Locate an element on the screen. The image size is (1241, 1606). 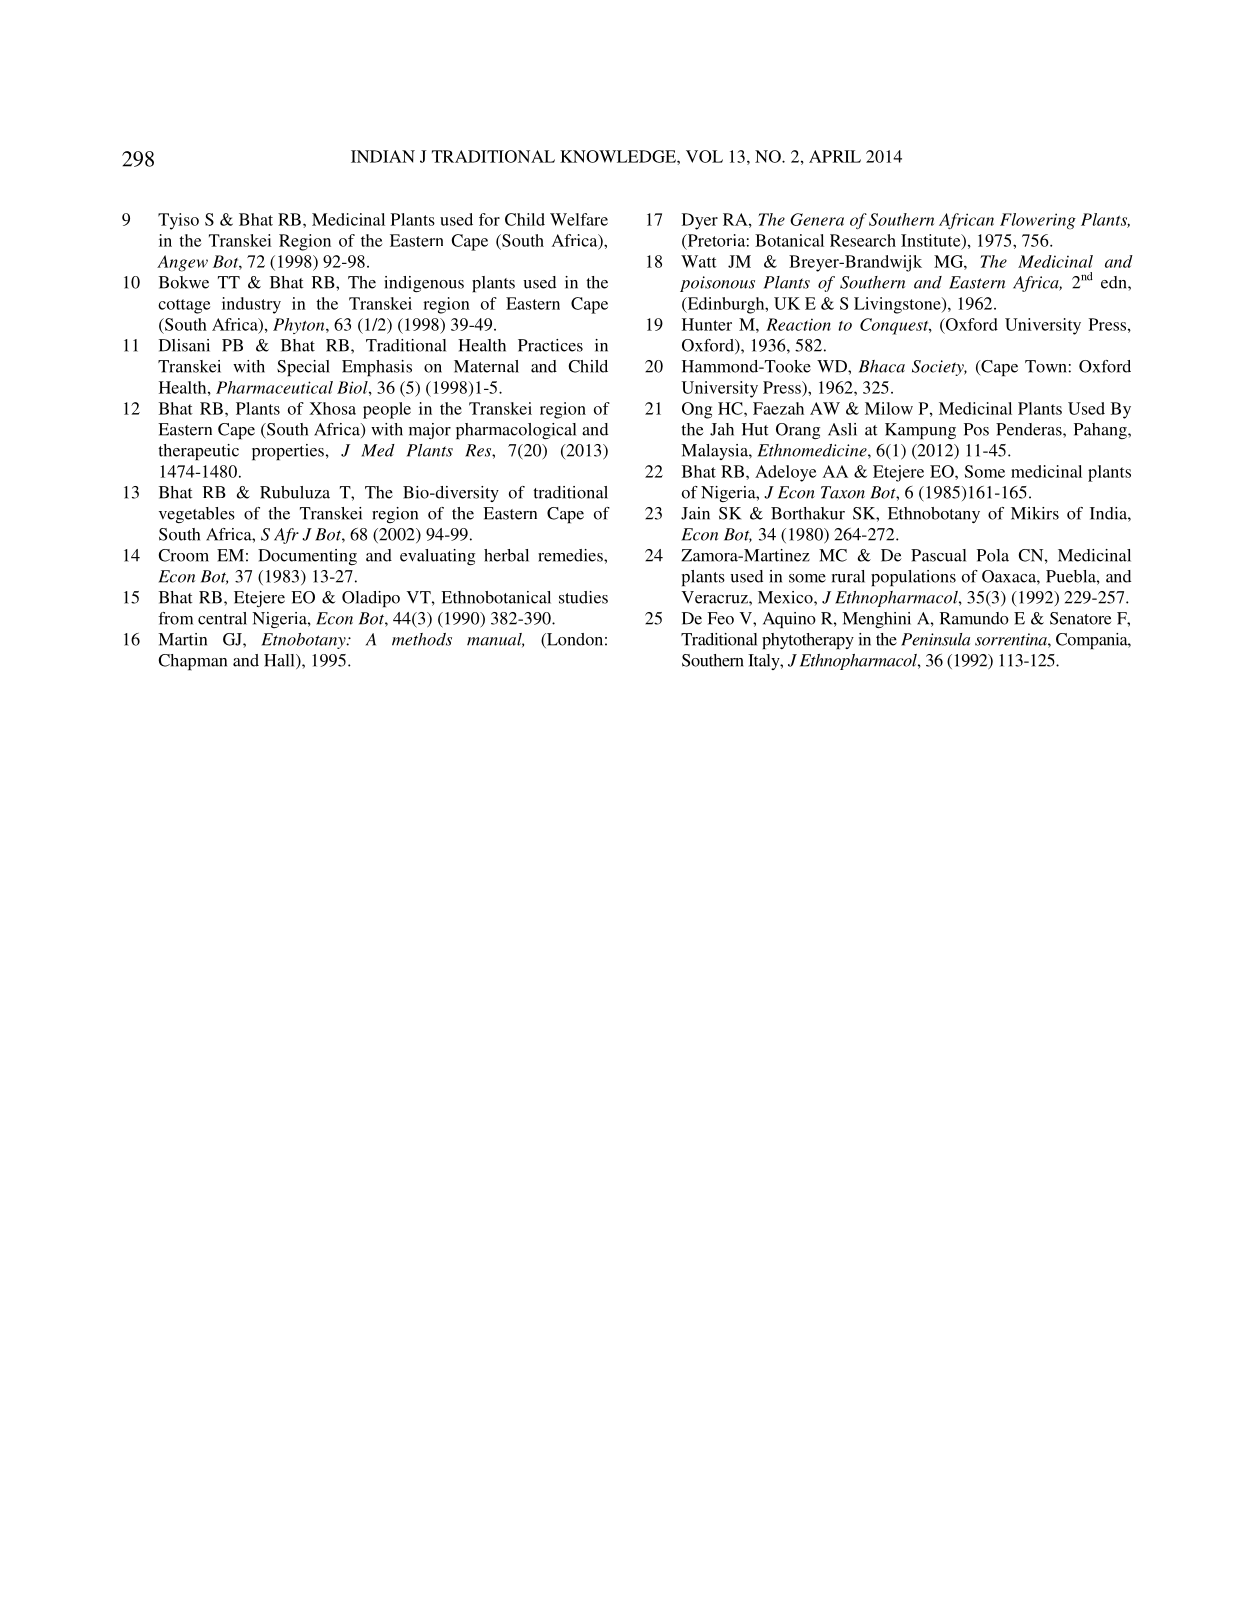
Xhosa is located at coordinates (332, 408).
